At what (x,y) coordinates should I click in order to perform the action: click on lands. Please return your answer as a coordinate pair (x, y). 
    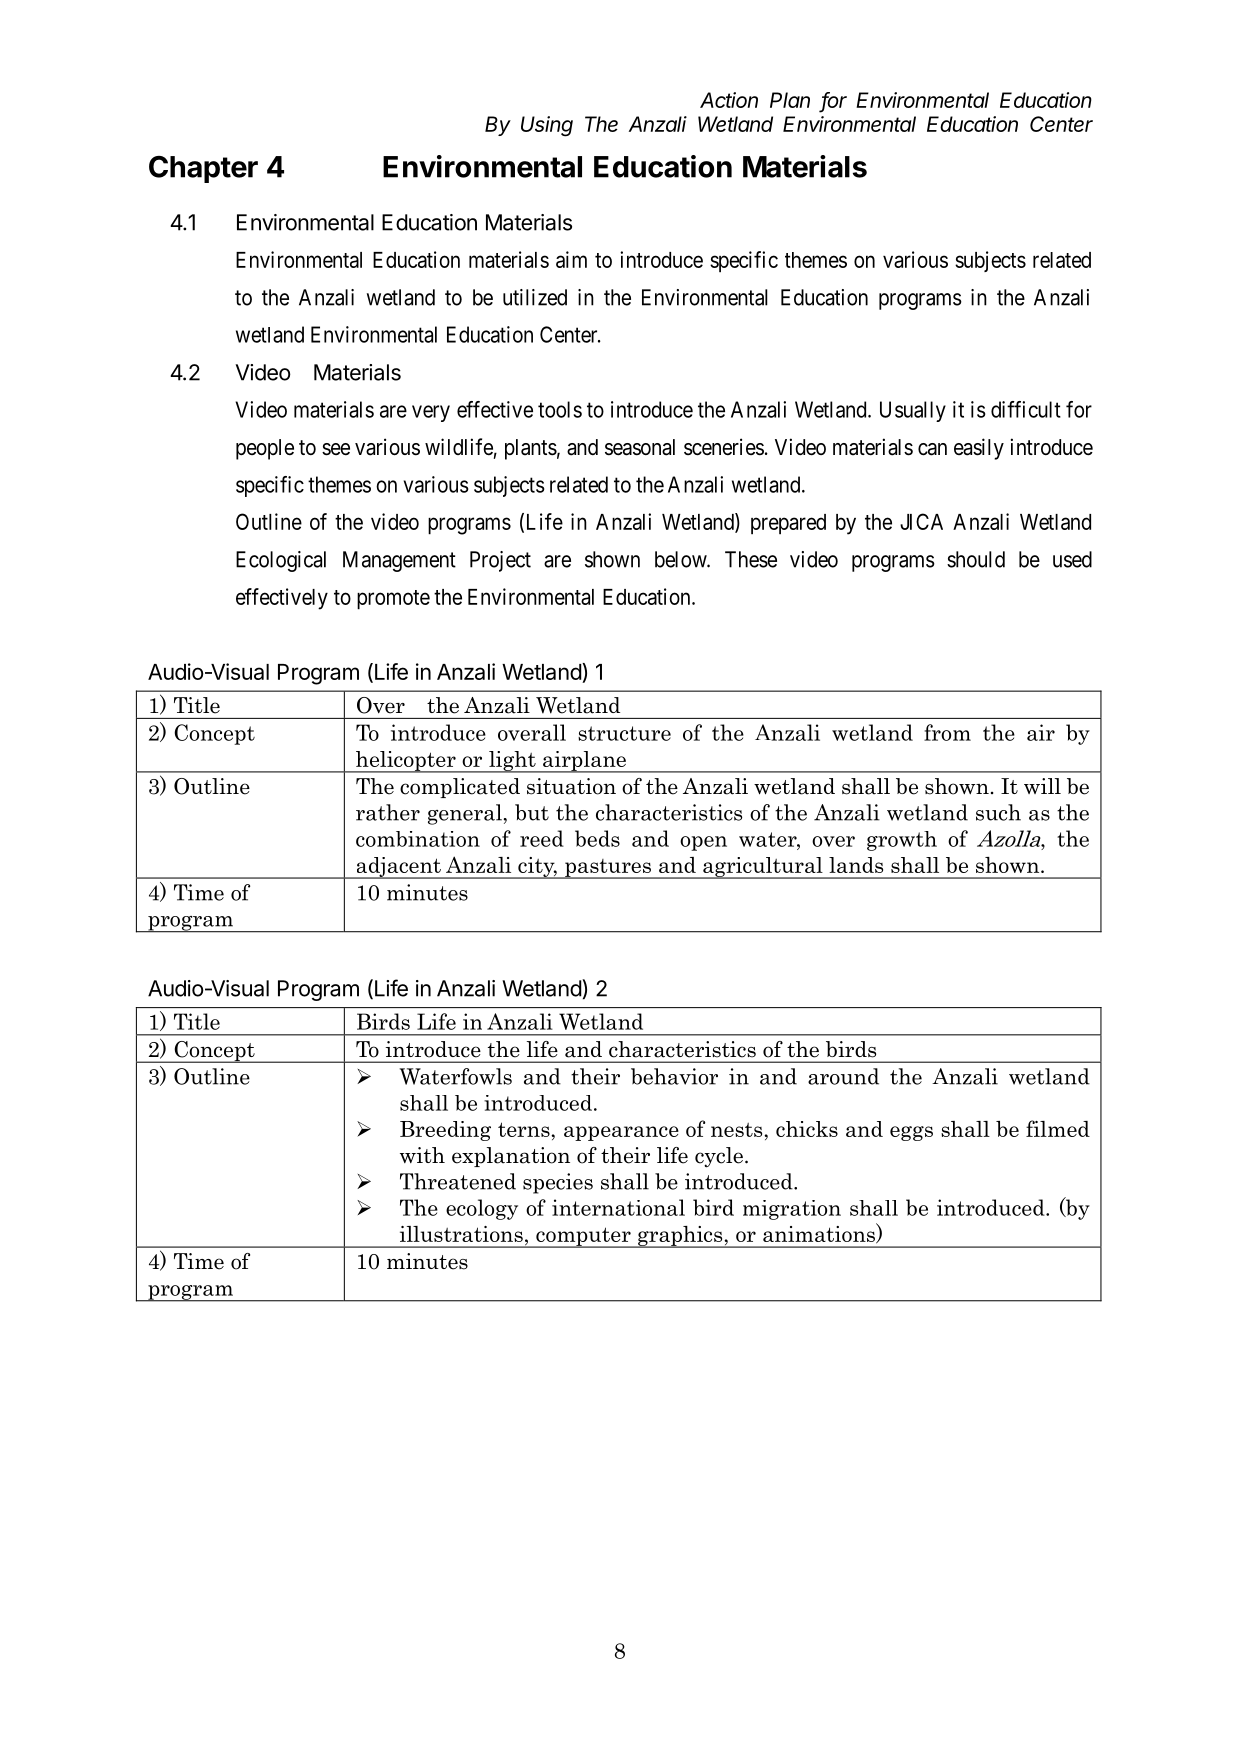
    Looking at the image, I should click on (856, 865).
